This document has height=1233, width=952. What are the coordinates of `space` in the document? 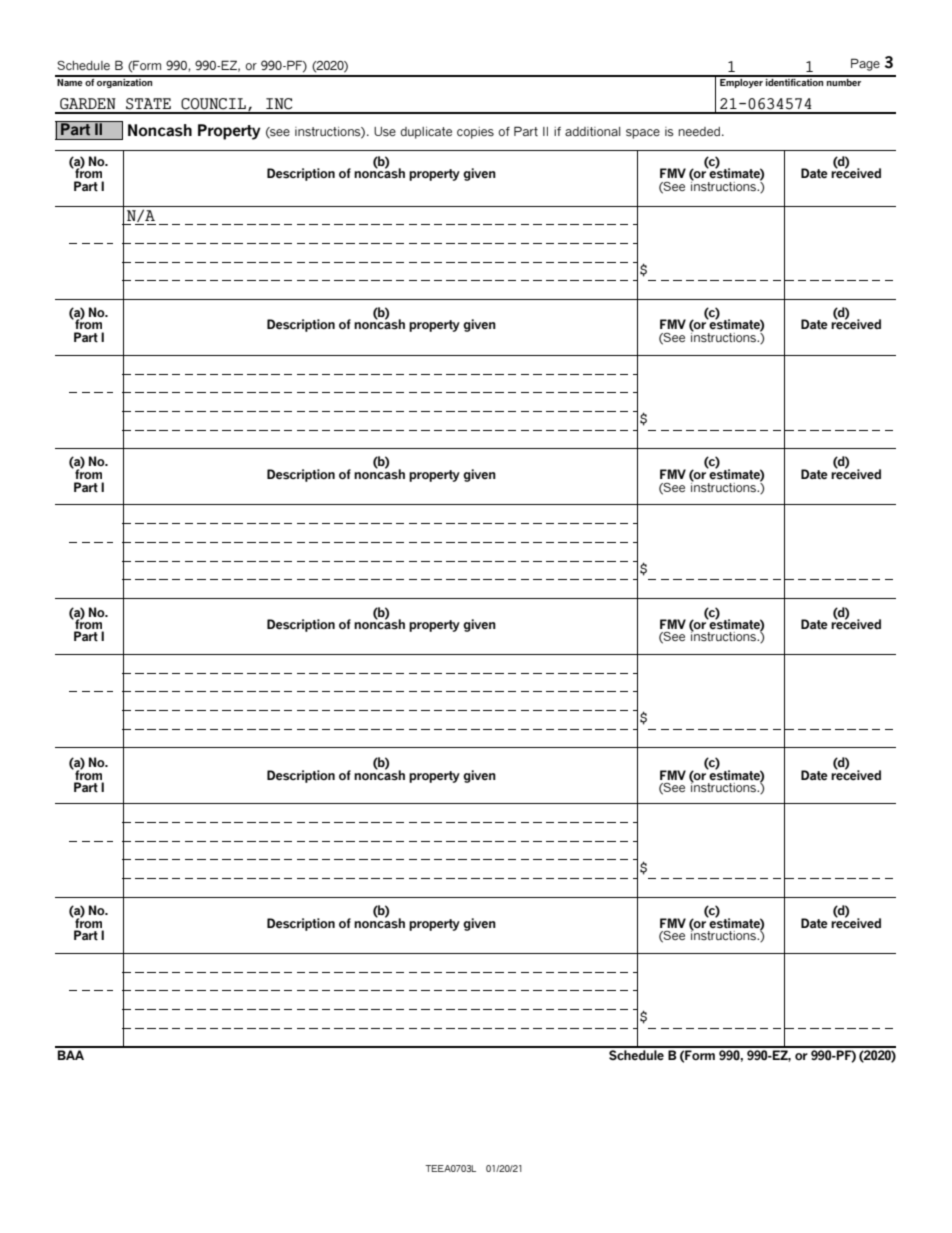 It's located at (643, 134).
